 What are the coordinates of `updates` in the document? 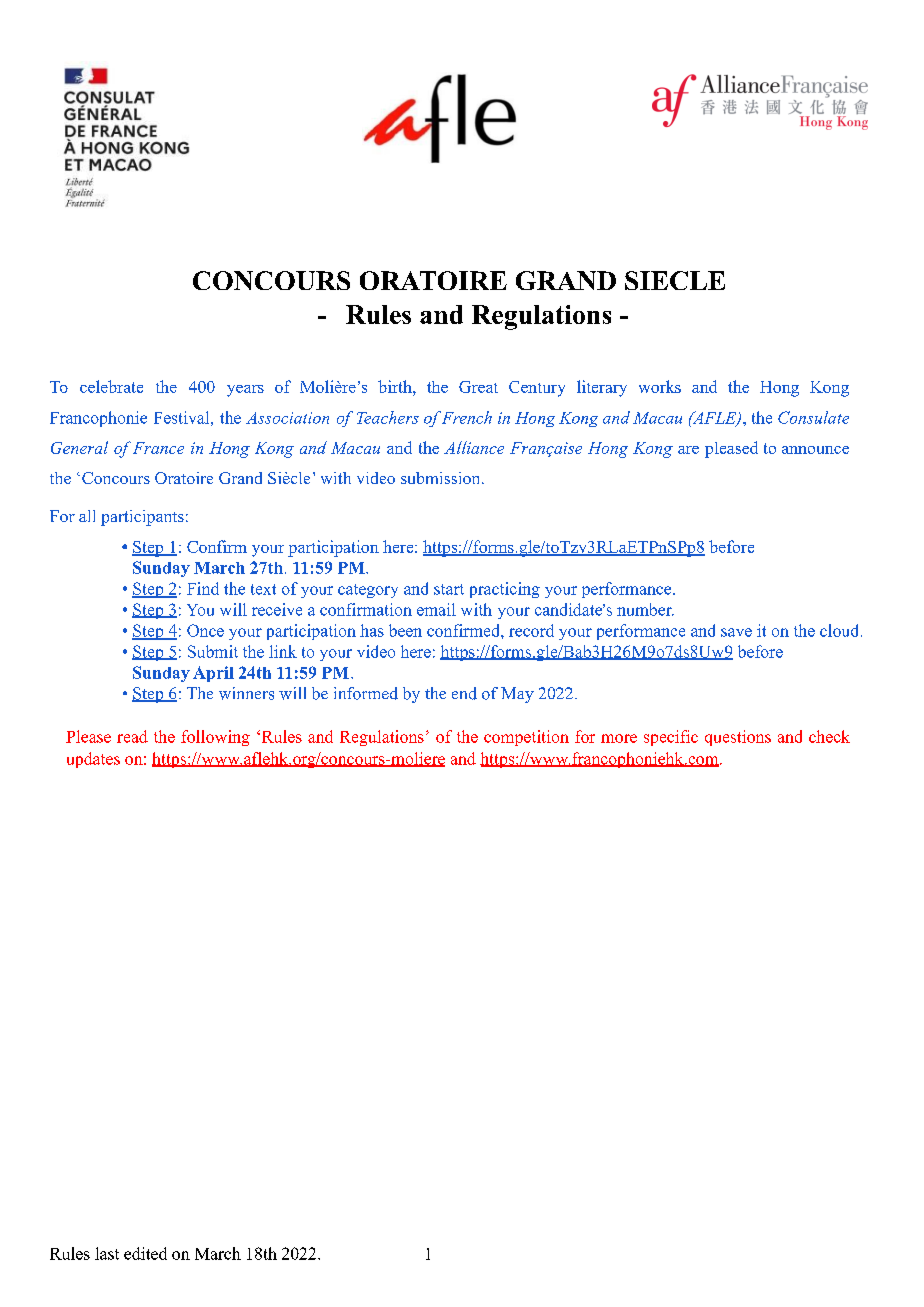 It's located at (93, 760).
